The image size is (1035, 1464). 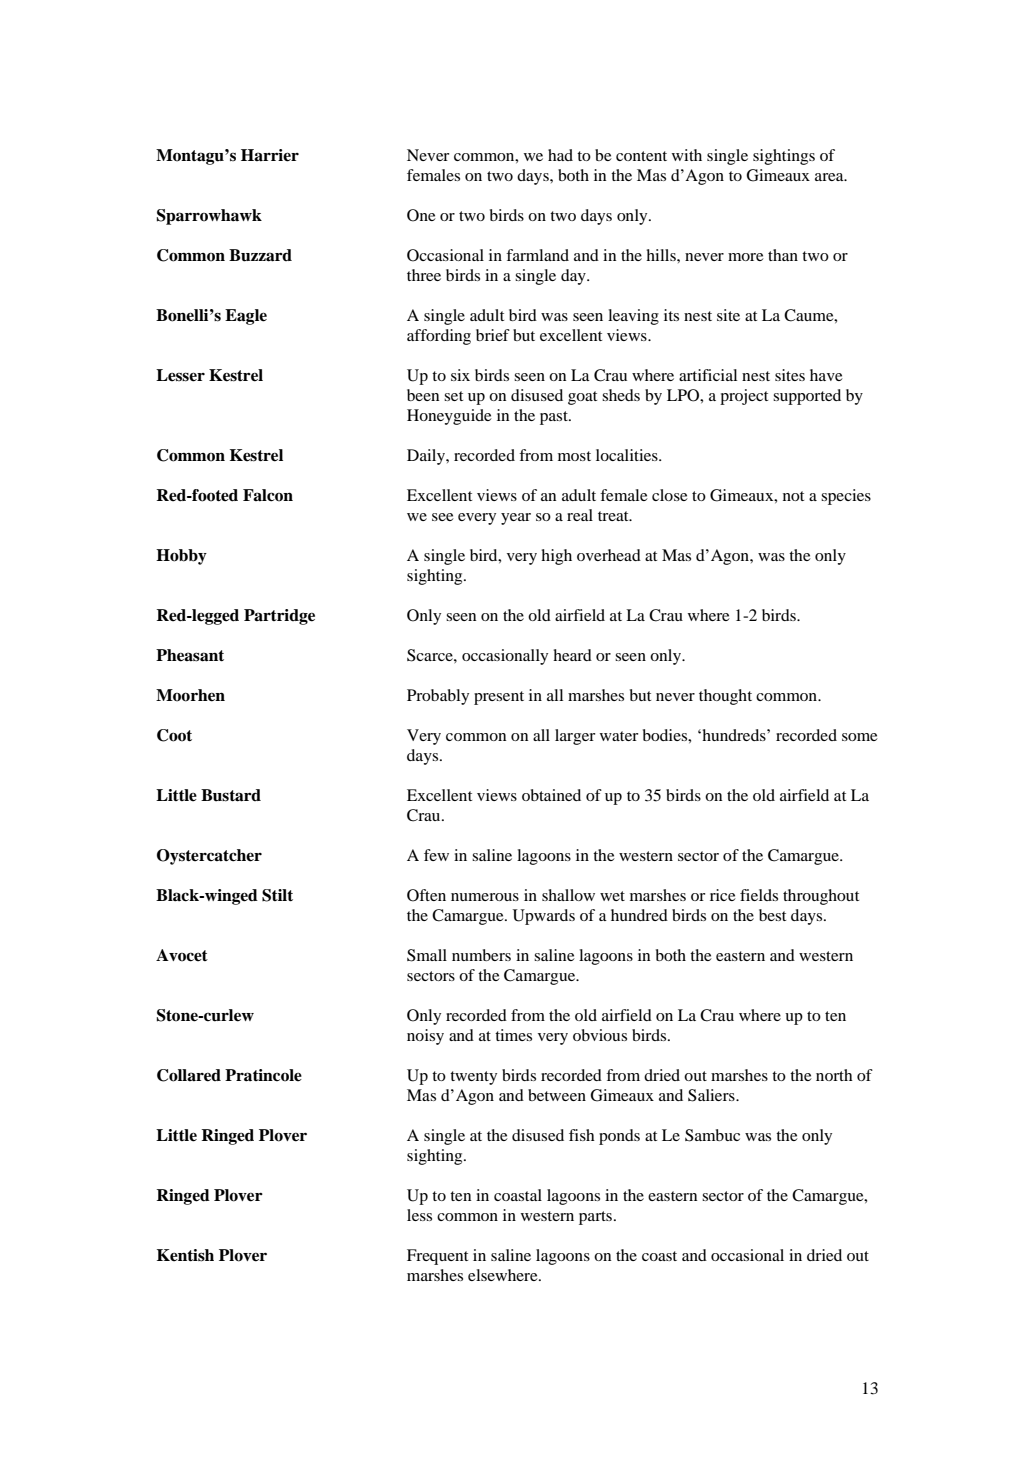 I want to click on Stilt, so click(x=277, y=895).
